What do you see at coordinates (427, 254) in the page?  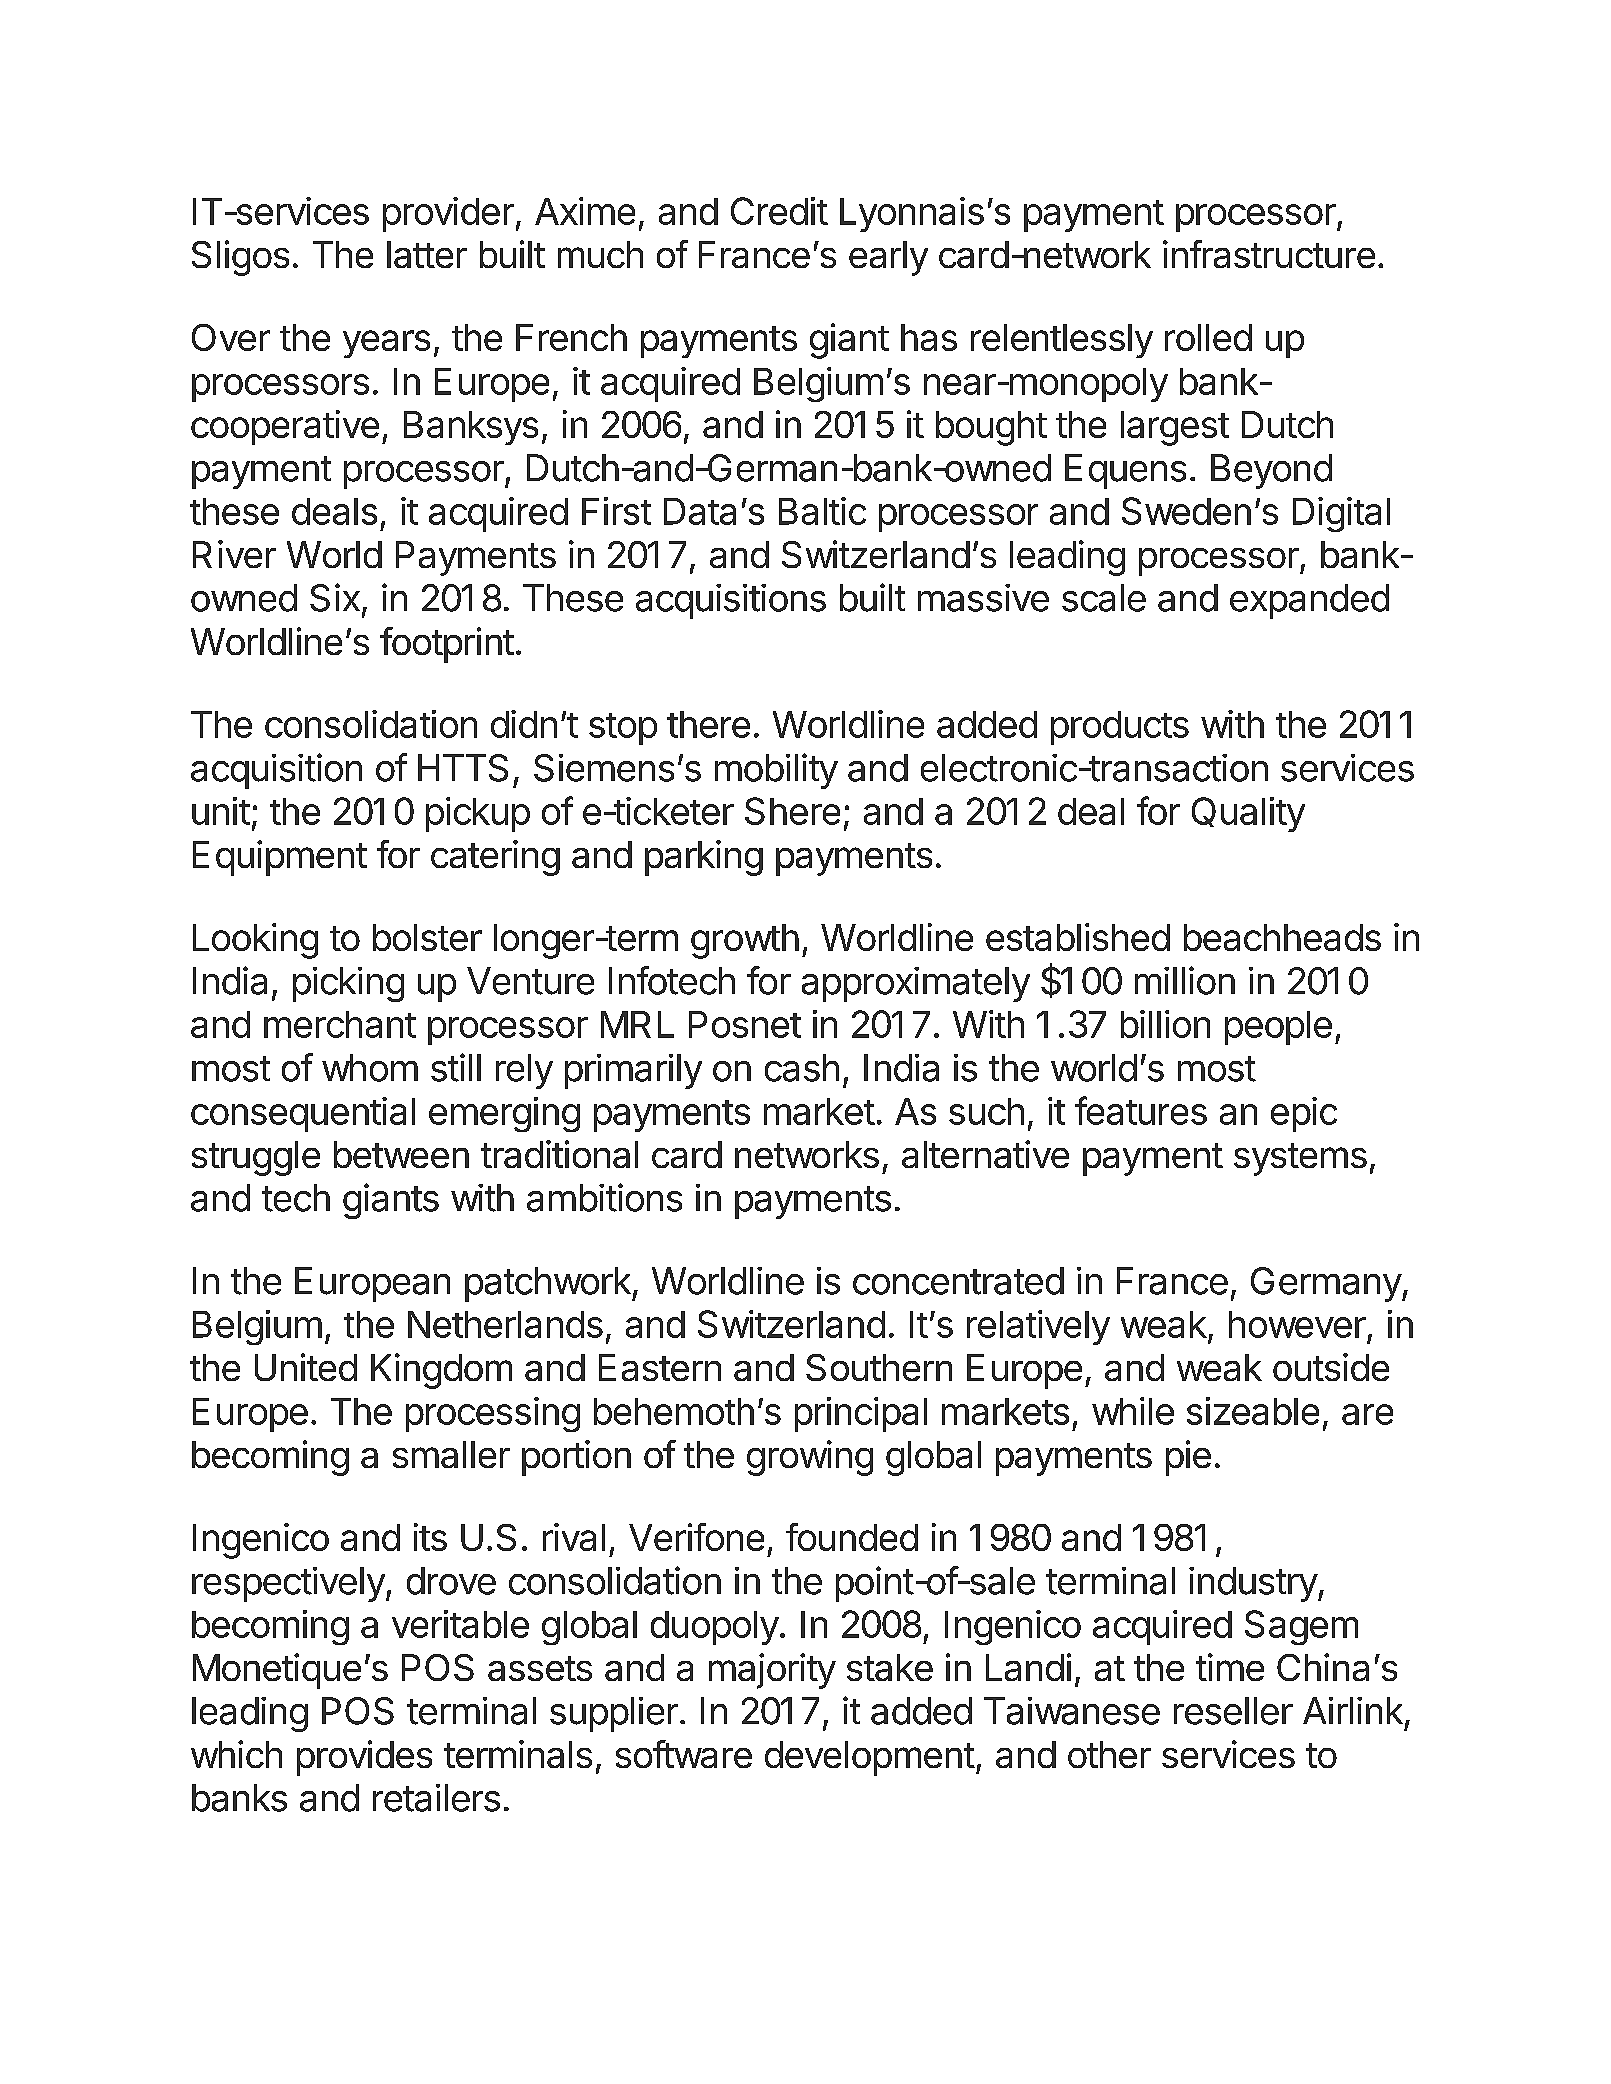 I see `latter` at bounding box center [427, 254].
